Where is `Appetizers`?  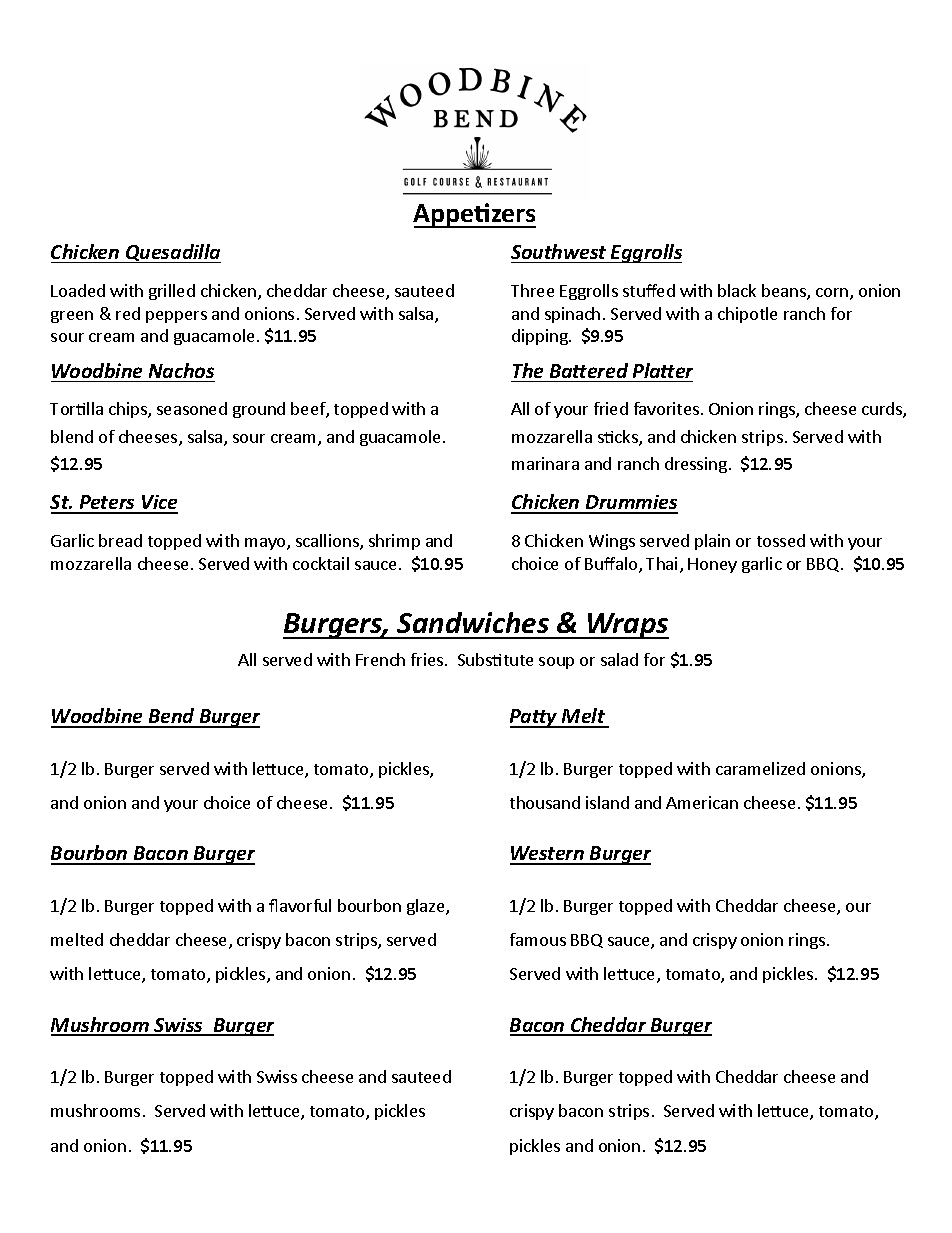 Appetizers is located at coordinates (474, 215).
